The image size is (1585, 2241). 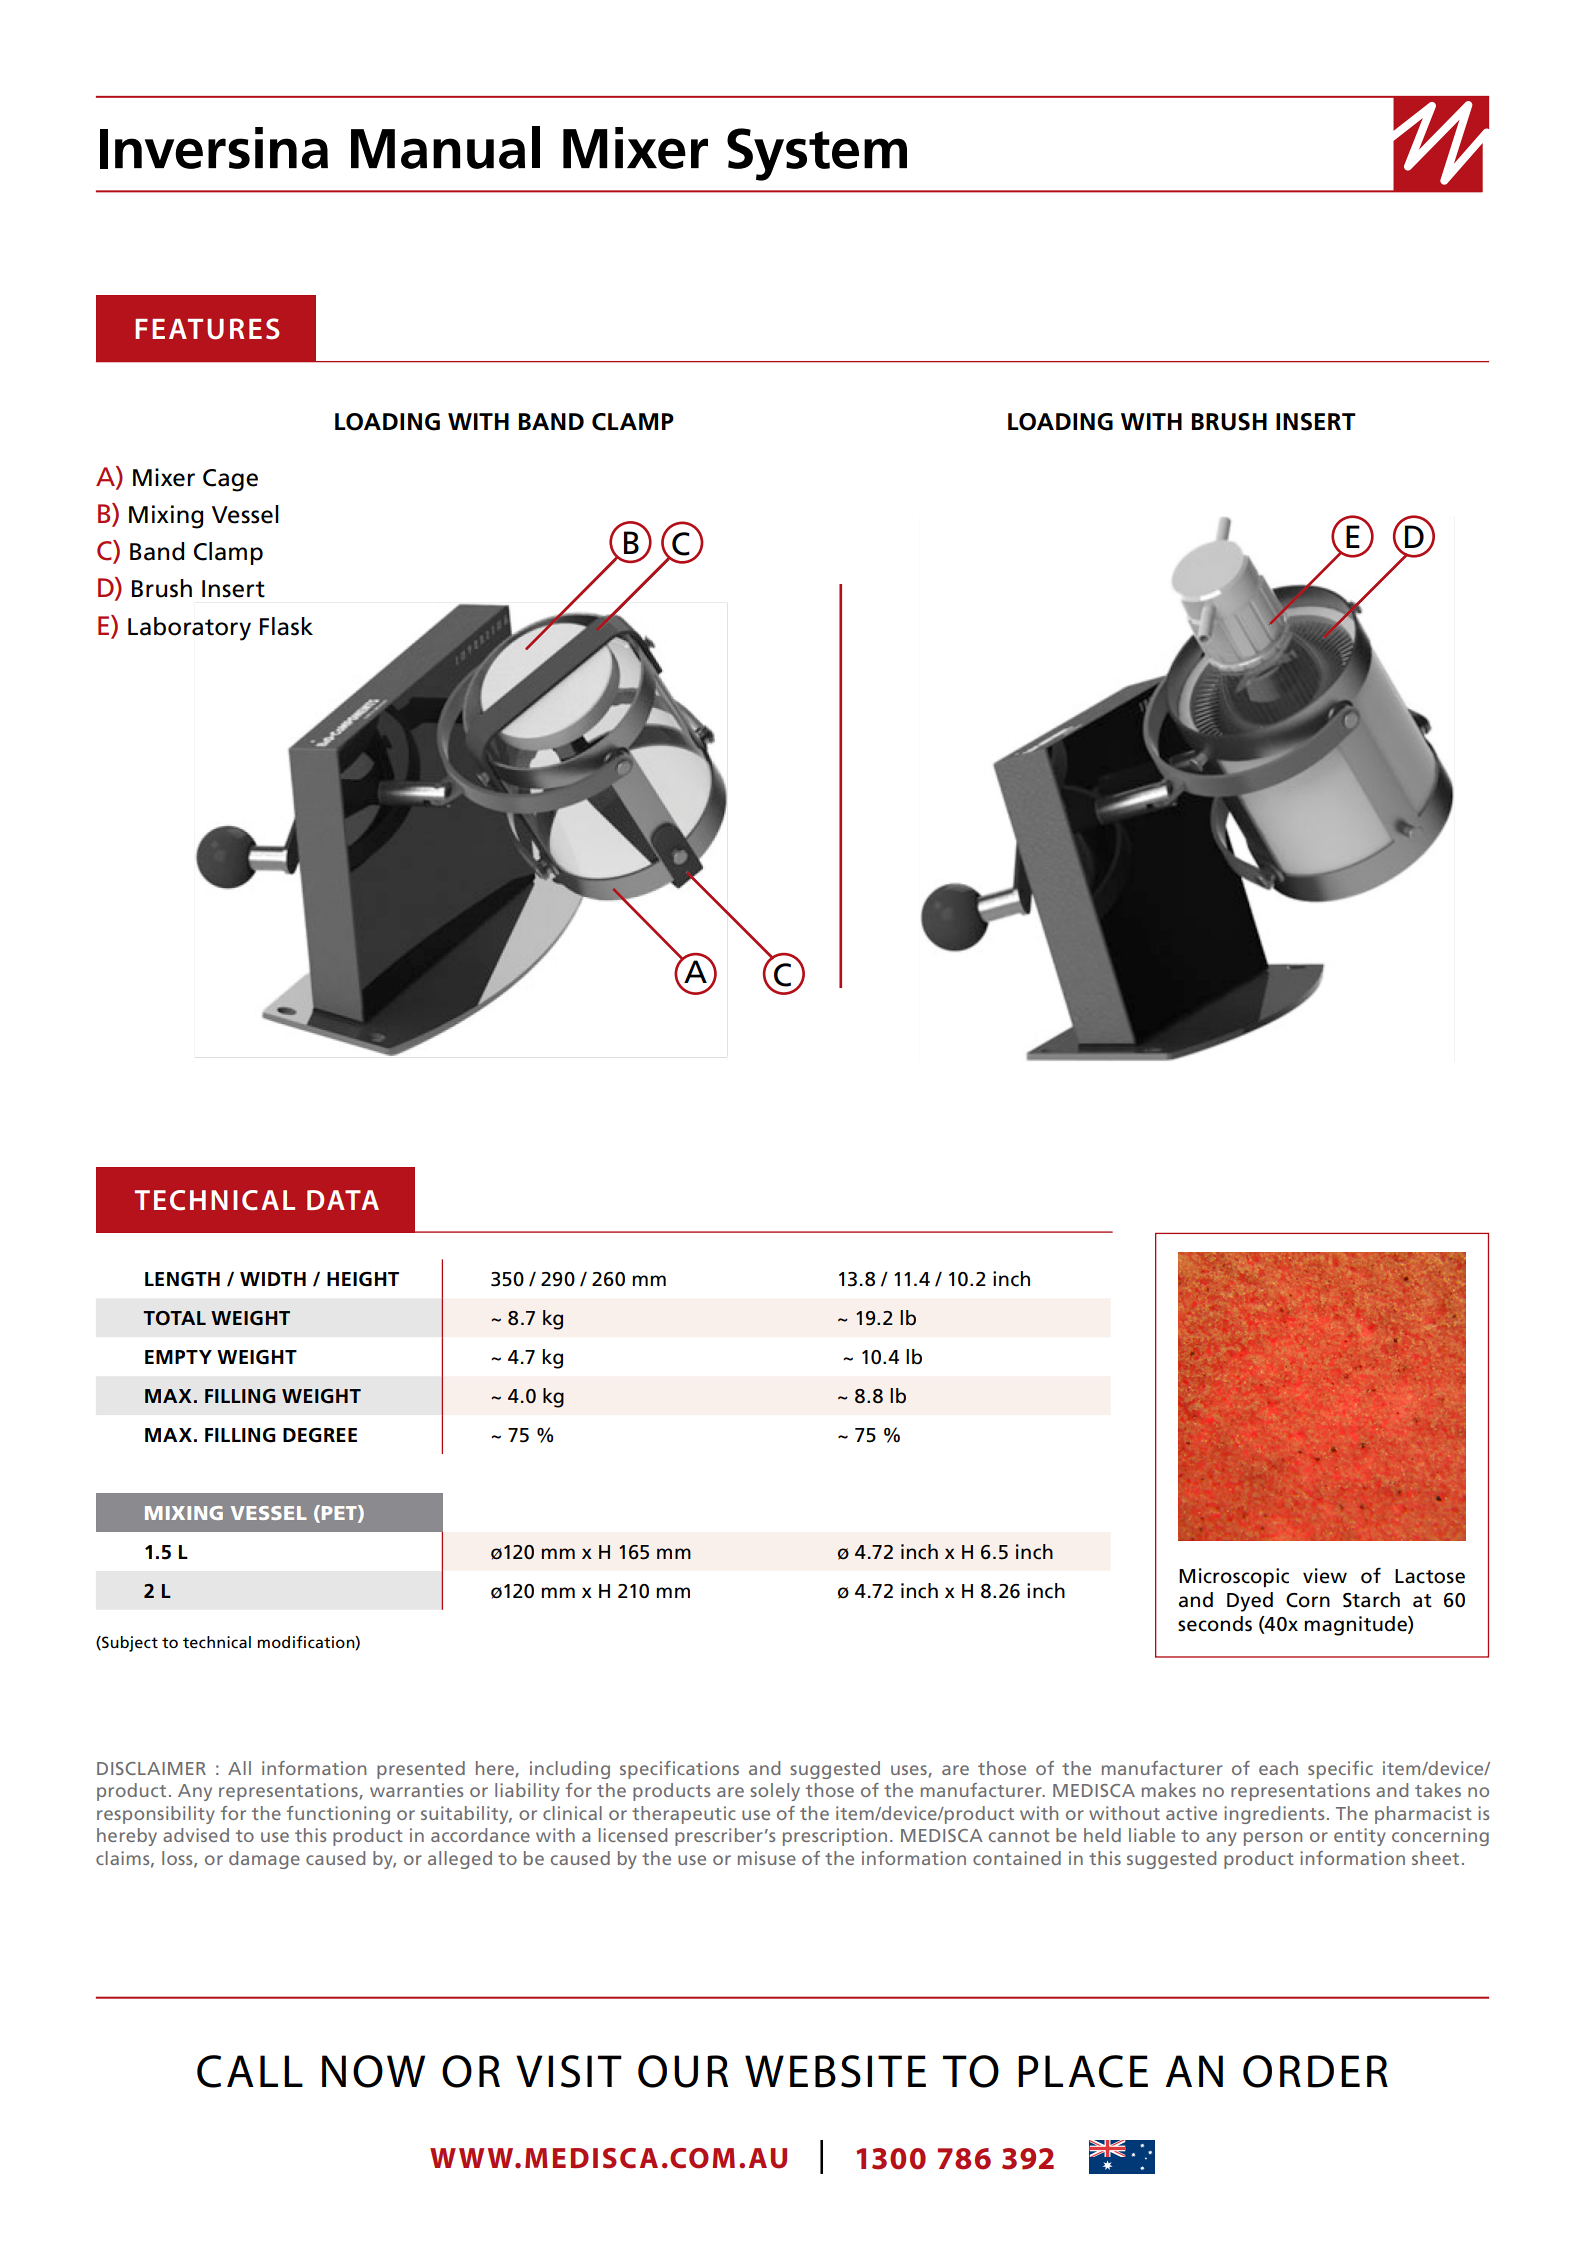 What do you see at coordinates (343, 1200) in the screenshot?
I see `DATA` at bounding box center [343, 1200].
